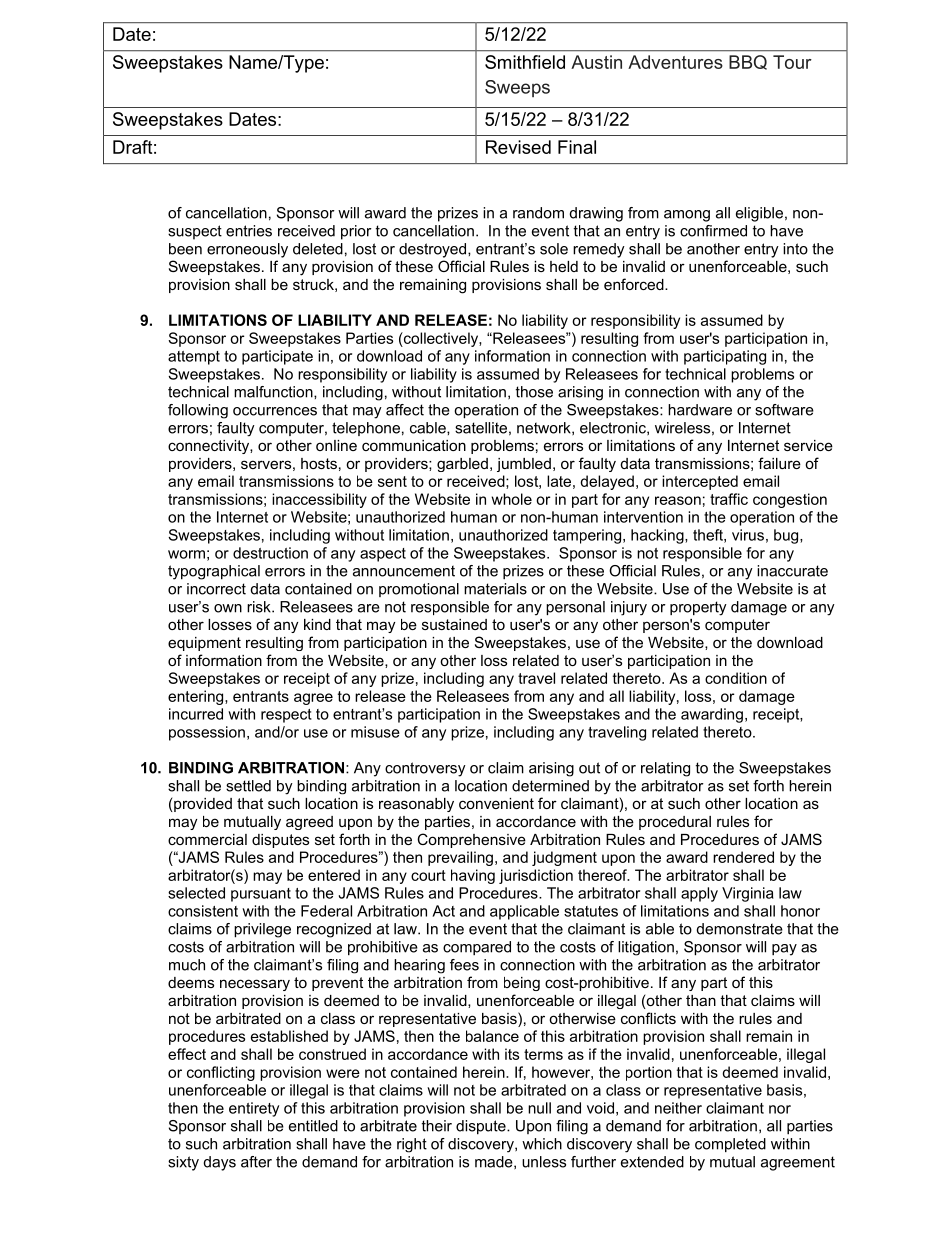 The height and width of the screenshot is (1233, 952). I want to click on materials, so click(495, 589).
